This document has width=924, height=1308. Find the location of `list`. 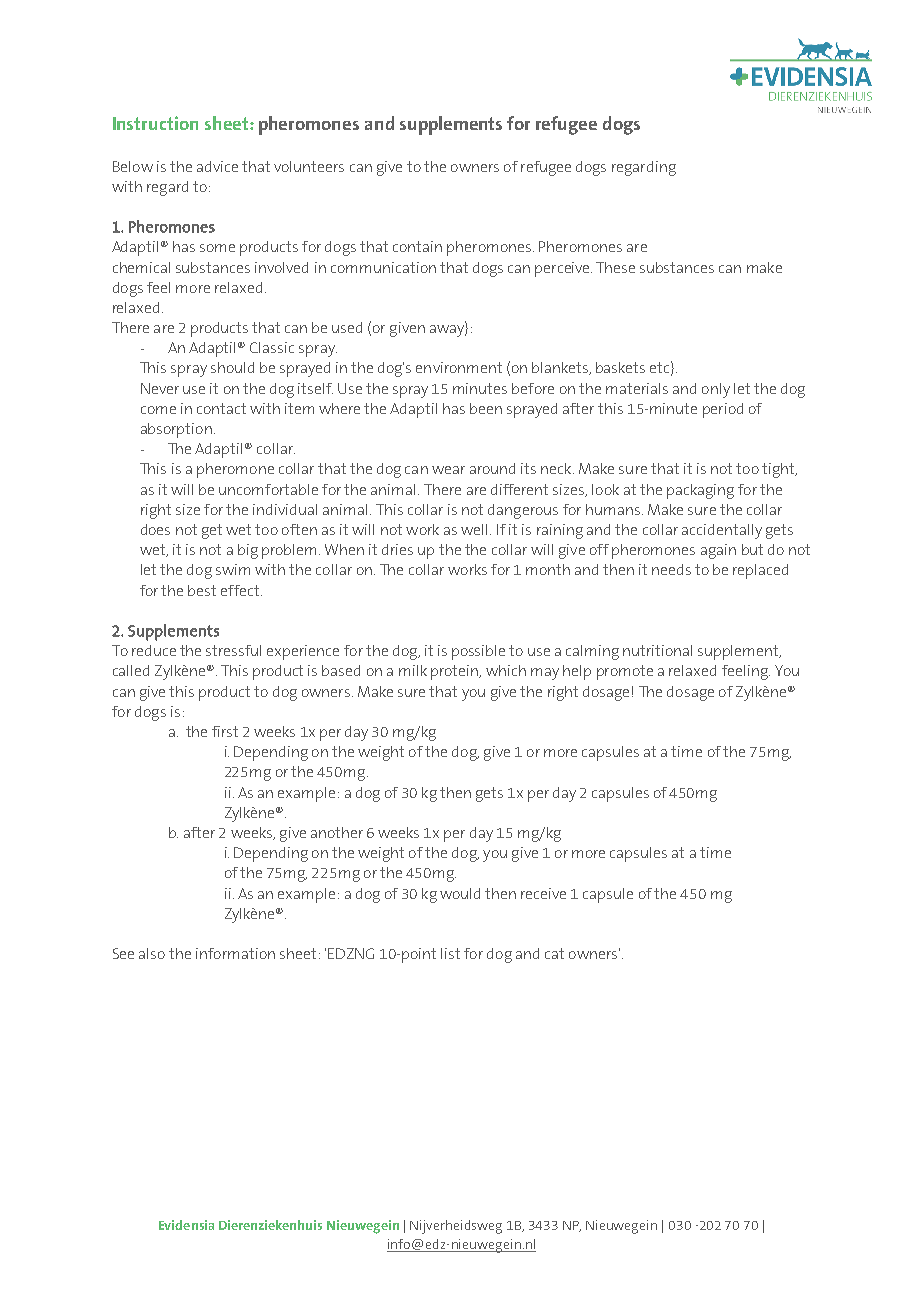

list is located at coordinates (450, 953).
